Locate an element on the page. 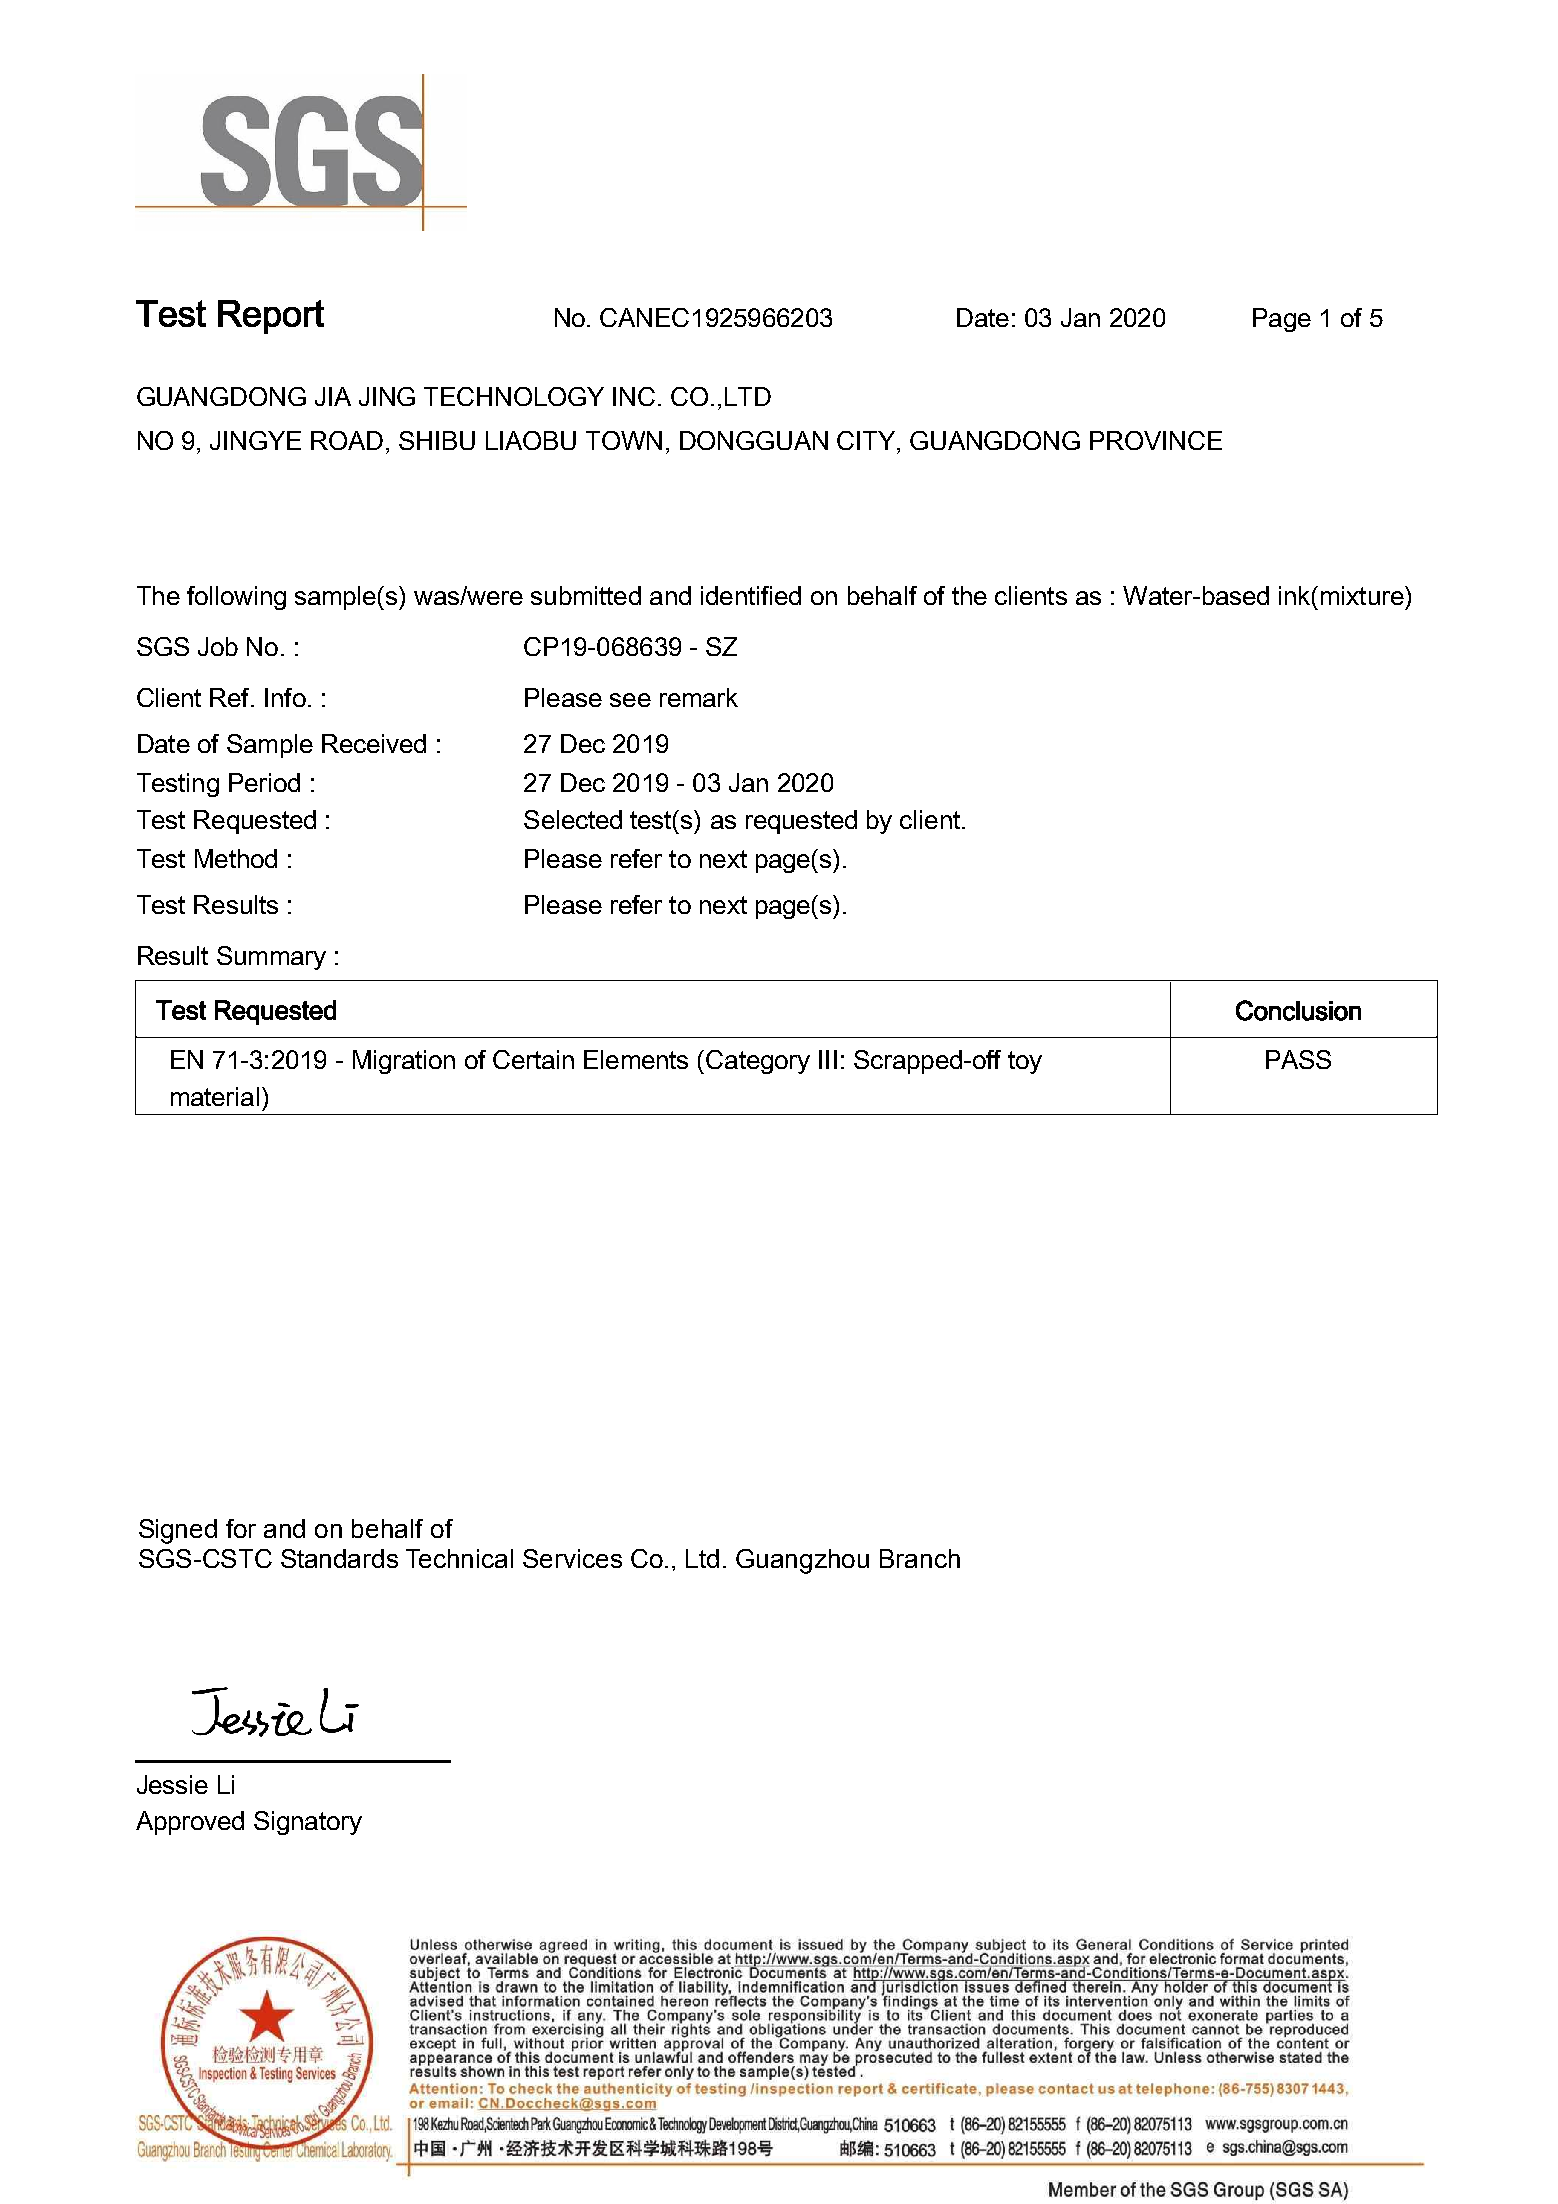 This page has height=2204, width=1558. material is located at coordinates (215, 1096).
